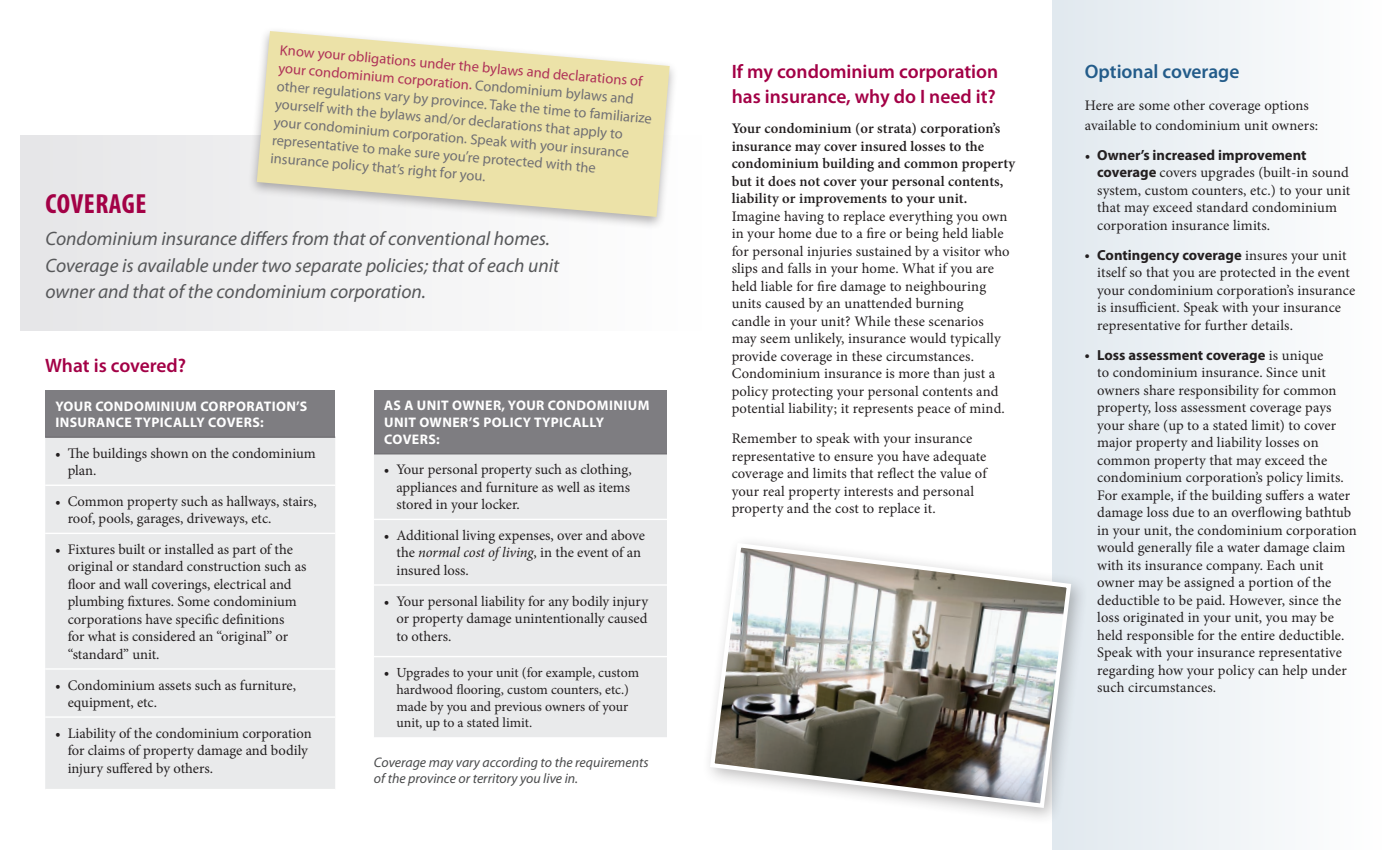  Describe the element at coordinates (1099, 105) in the screenshot. I see `Here` at that location.
